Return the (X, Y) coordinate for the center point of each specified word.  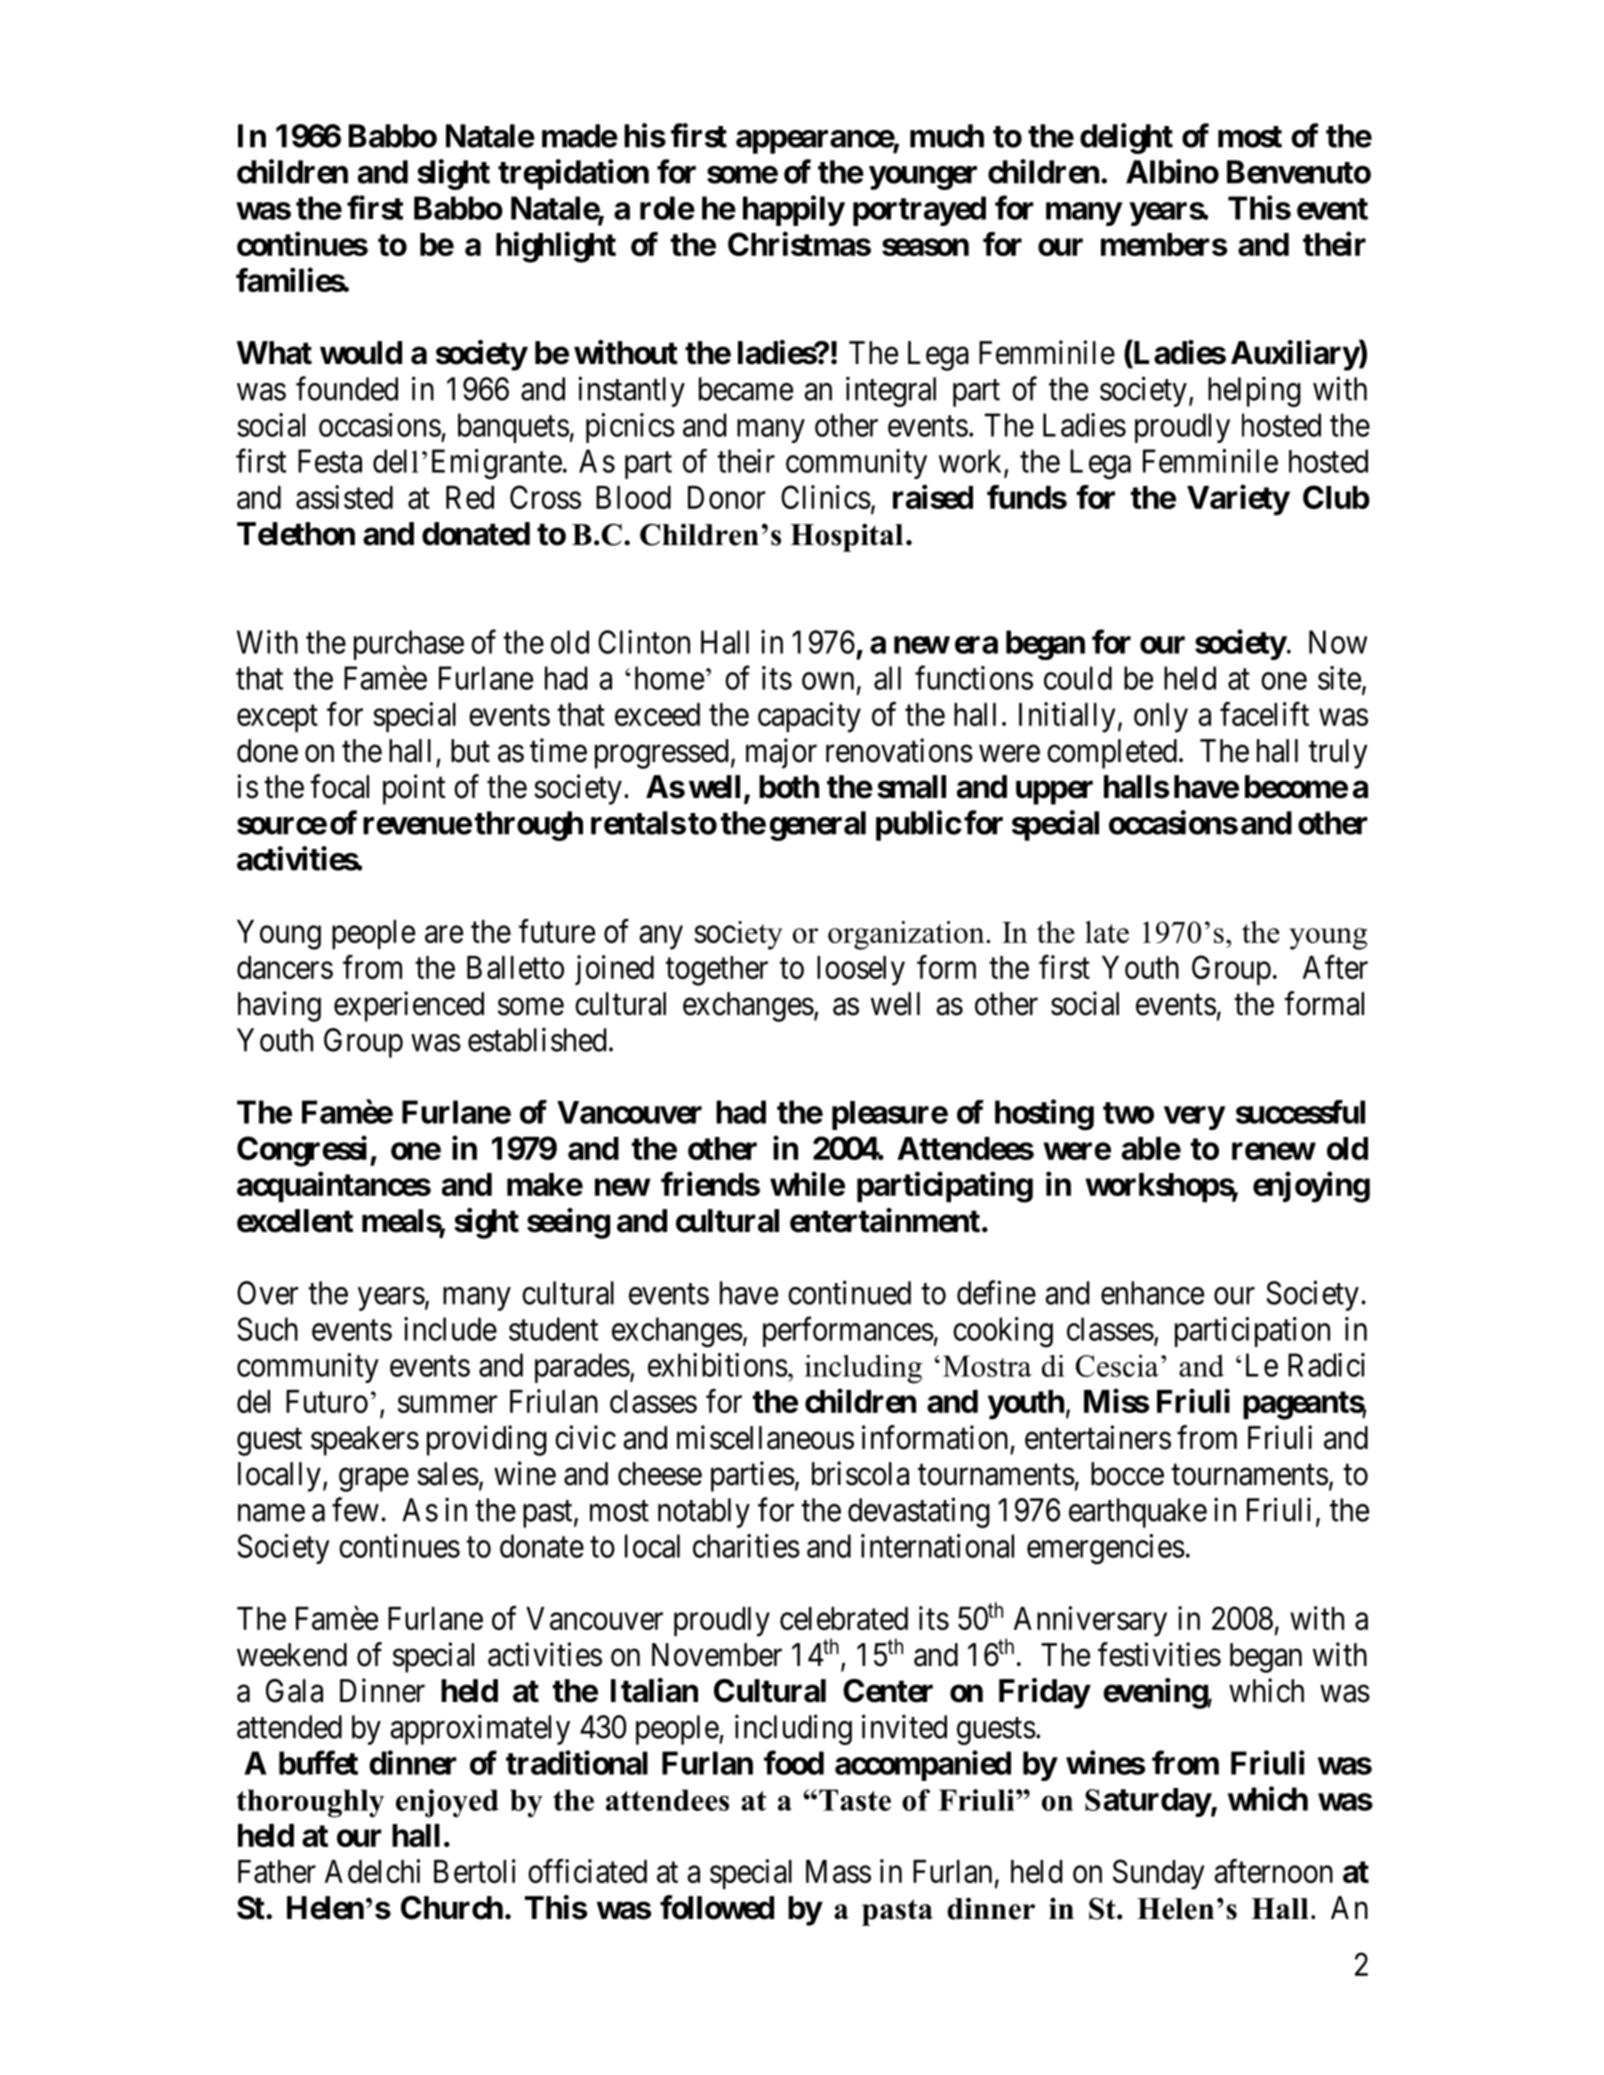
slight (453, 174)
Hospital (846, 537)
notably (704, 1513)
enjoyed (447, 1803)
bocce (1127, 1474)
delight (1126, 138)
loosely (861, 971)
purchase (409, 645)
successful (1300, 1112)
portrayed (919, 211)
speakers (365, 1441)
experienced (409, 1006)
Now (1338, 642)
